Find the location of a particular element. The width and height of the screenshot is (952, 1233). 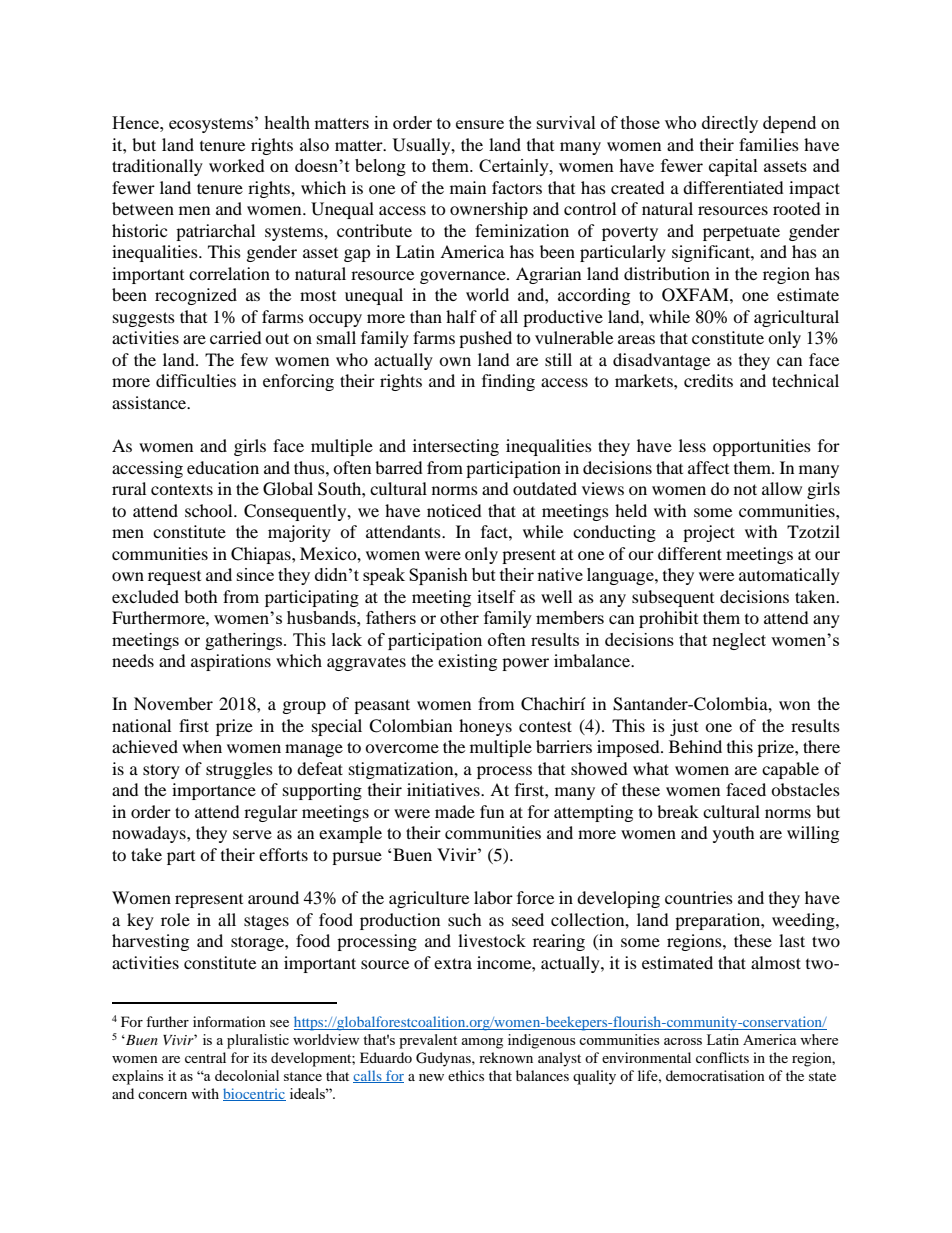

intersecting is located at coordinates (456, 447).
